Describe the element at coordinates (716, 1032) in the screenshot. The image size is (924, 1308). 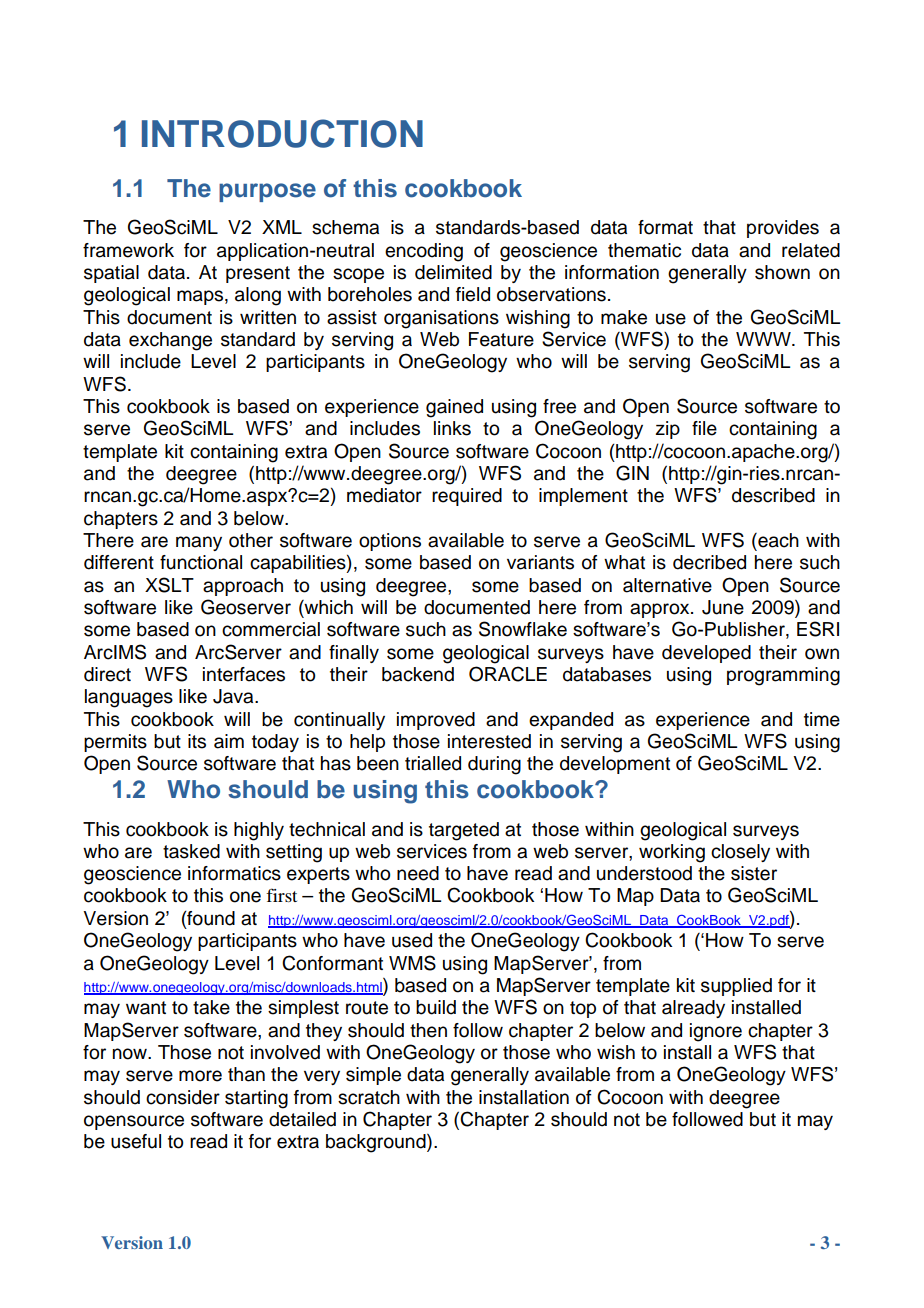
I see `ignore` at that location.
